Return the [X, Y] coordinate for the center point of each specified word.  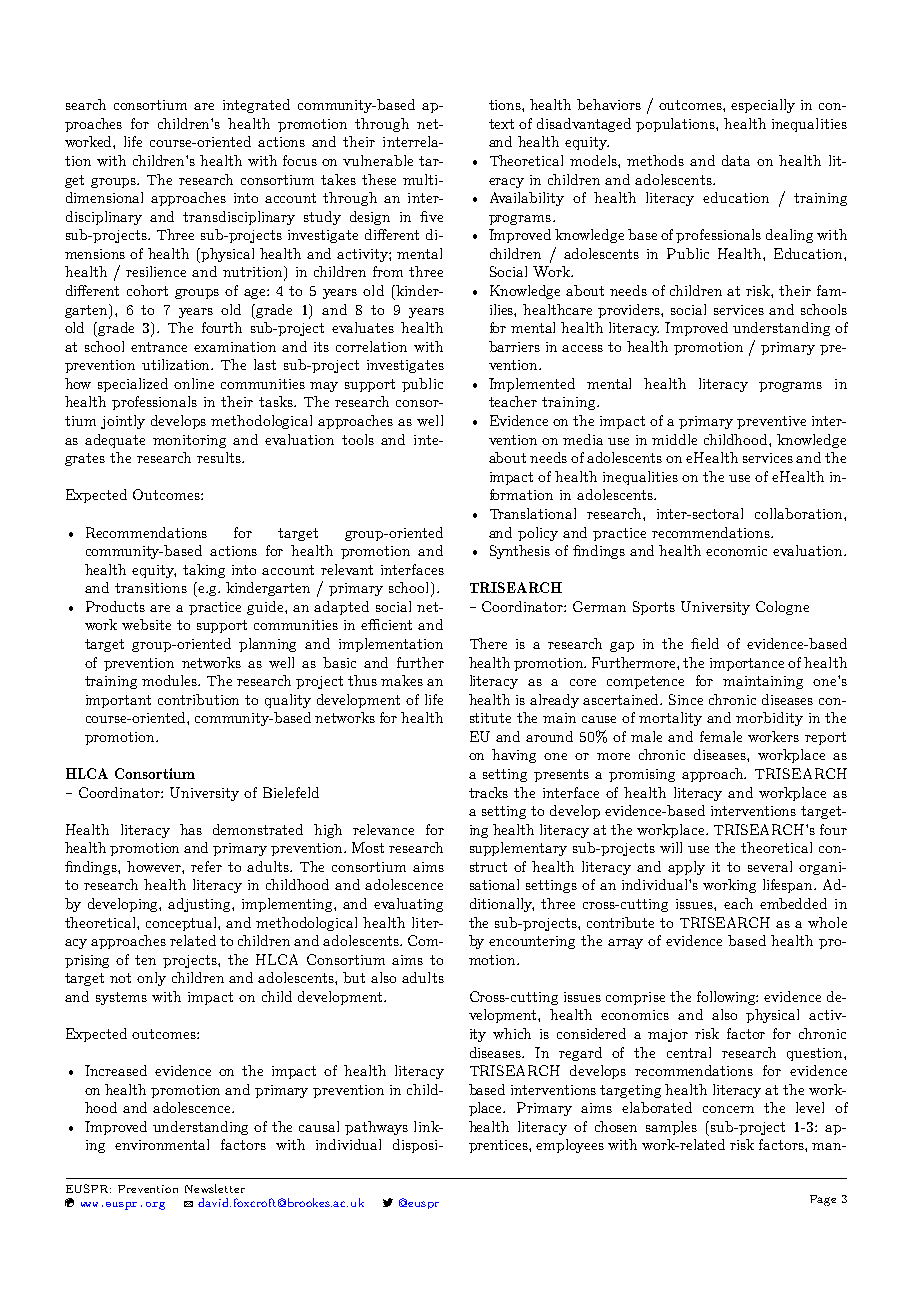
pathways [376, 1128]
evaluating [408, 905]
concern [728, 1109]
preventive [771, 422]
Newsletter [215, 1188]
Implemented [532, 385]
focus [300, 160]
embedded [793, 903]
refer [206, 866]
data [736, 160]
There [488, 643]
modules [171, 680]
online [194, 383]
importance [747, 664]
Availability [527, 199]
